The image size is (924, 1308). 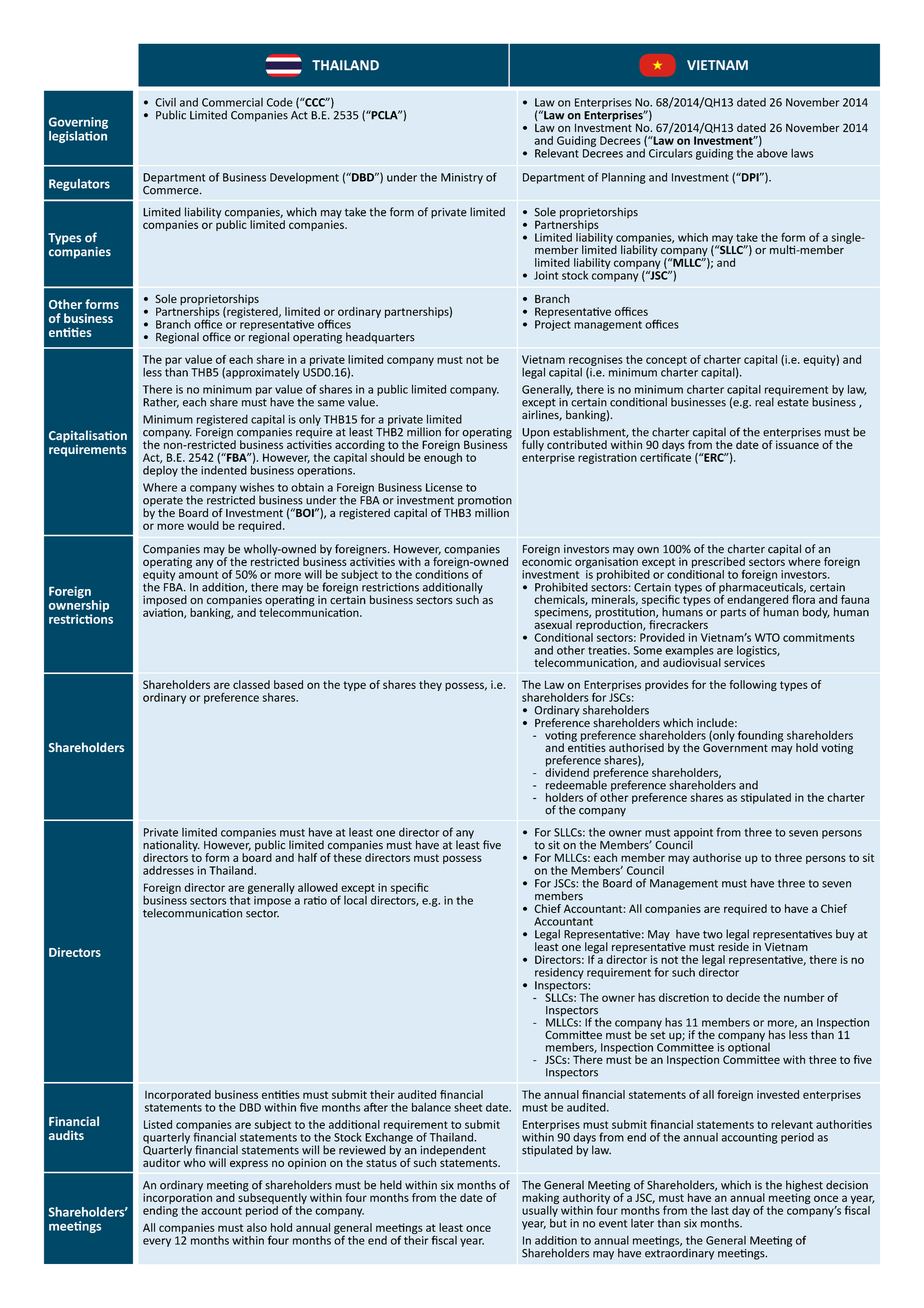 I want to click on License, so click(x=444, y=487).
